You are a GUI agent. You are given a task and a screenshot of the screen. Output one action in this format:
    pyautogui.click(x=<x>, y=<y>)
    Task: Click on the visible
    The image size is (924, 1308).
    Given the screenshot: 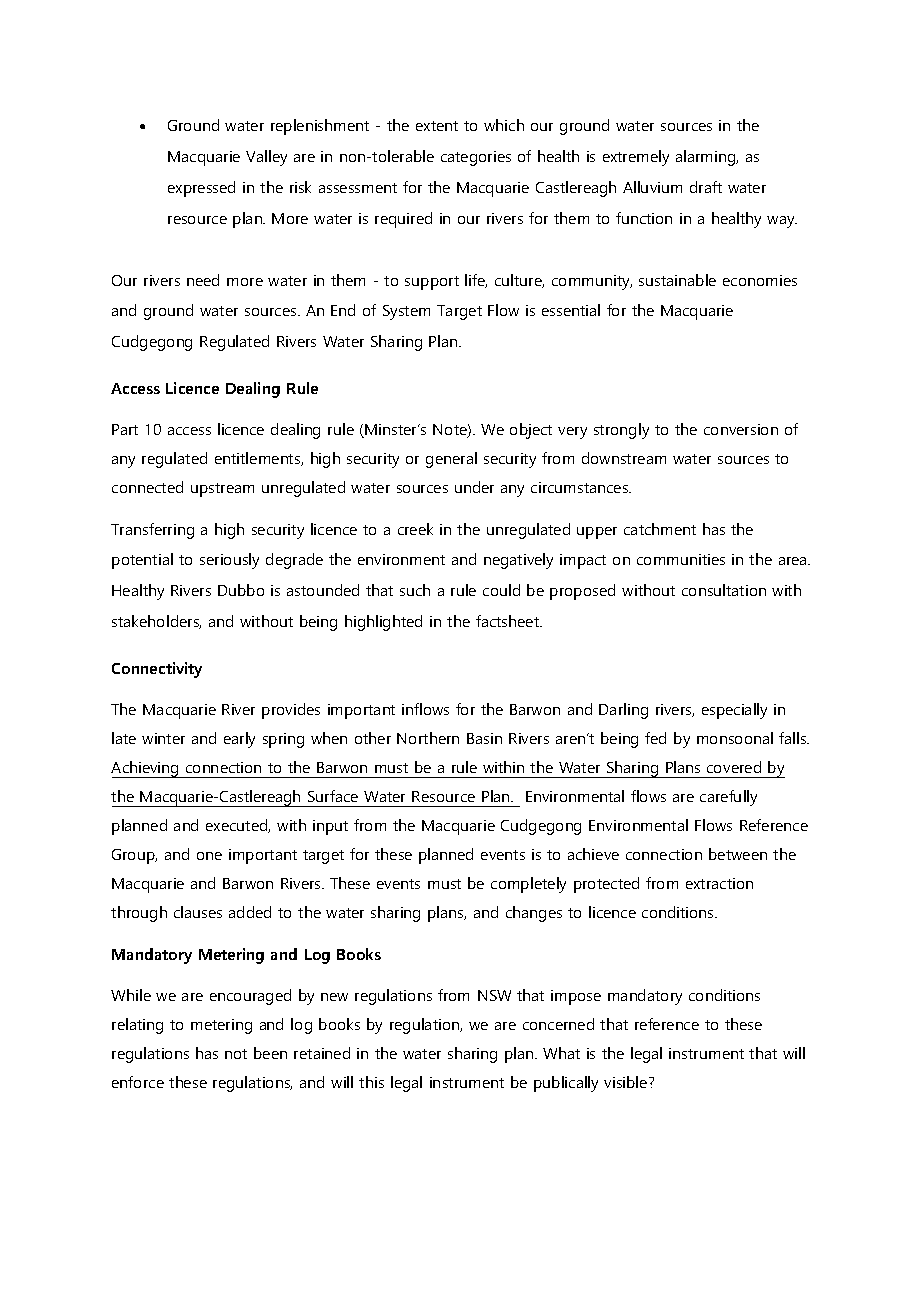 What is the action you would take?
    pyautogui.click(x=627, y=1082)
